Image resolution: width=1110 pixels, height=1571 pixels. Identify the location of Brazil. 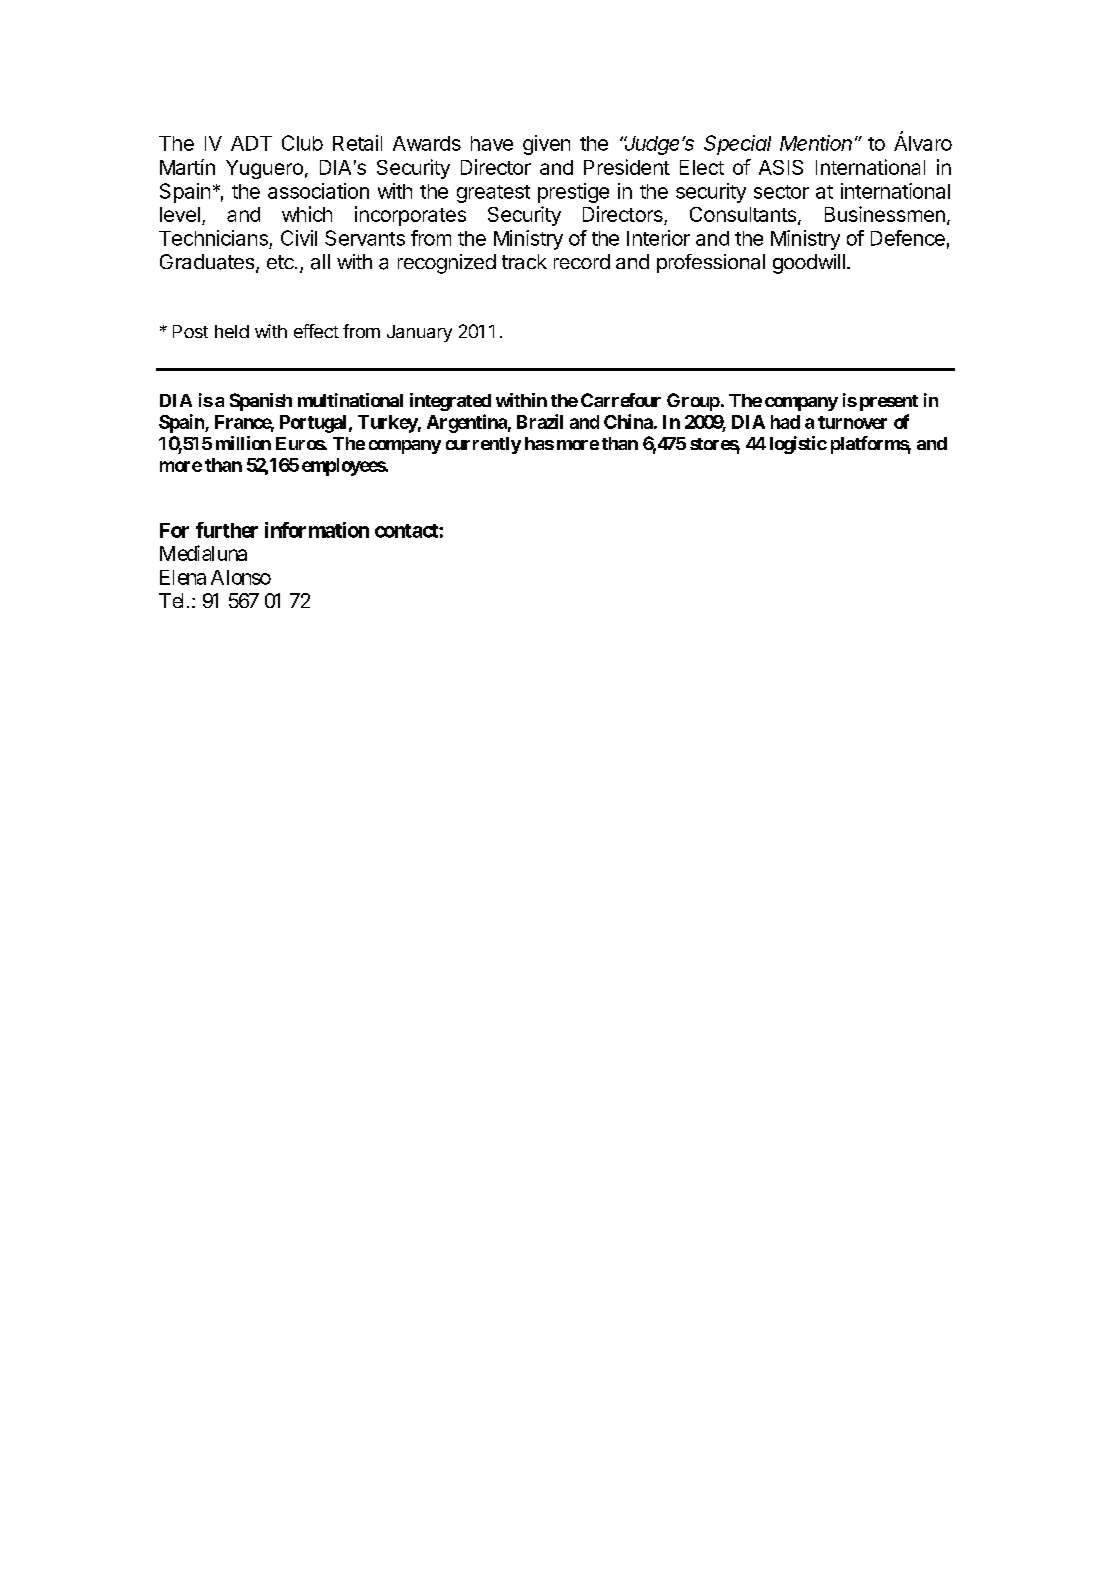
(540, 421).
